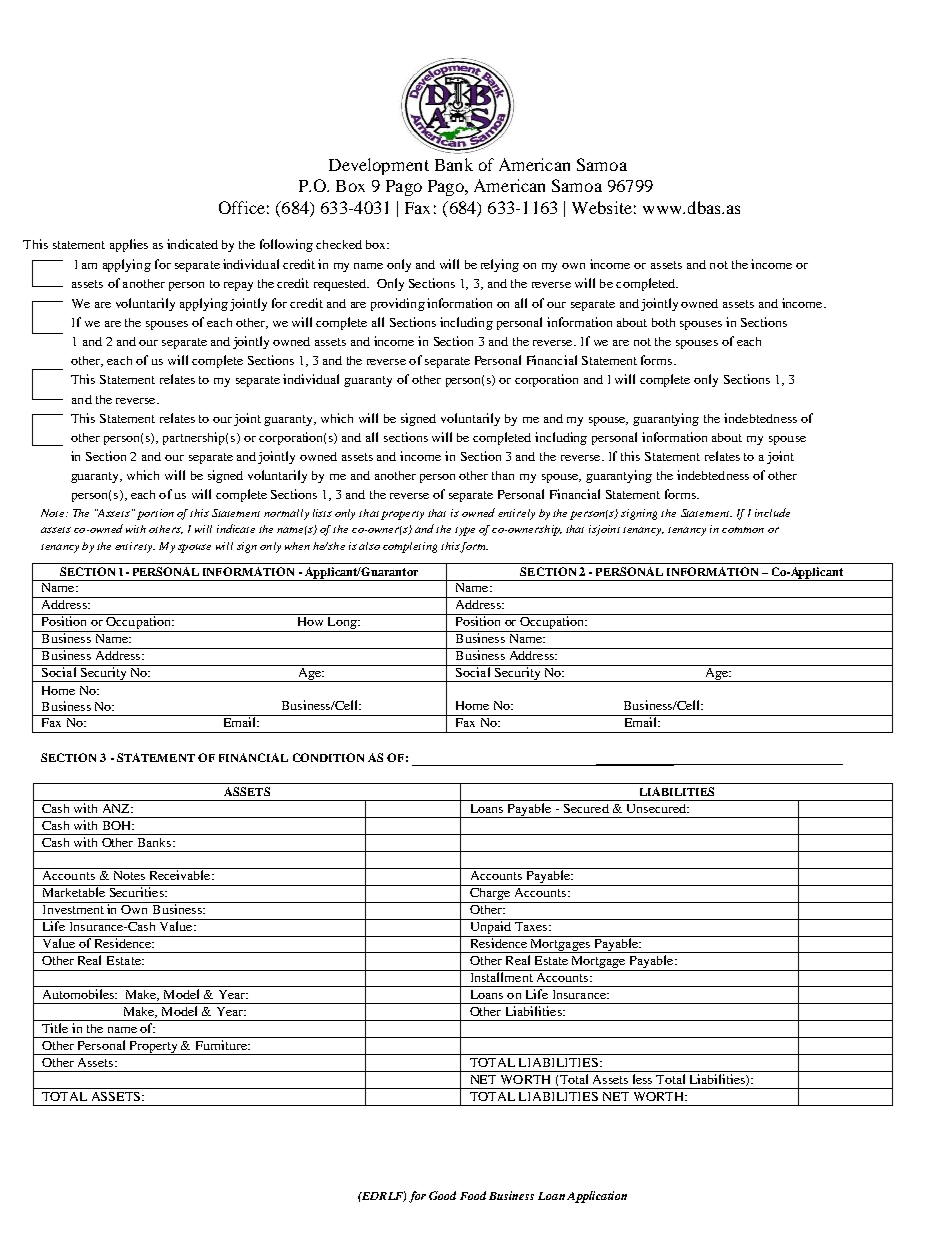 This document has height=1233, width=952. I want to click on BOH, so click(118, 825).
